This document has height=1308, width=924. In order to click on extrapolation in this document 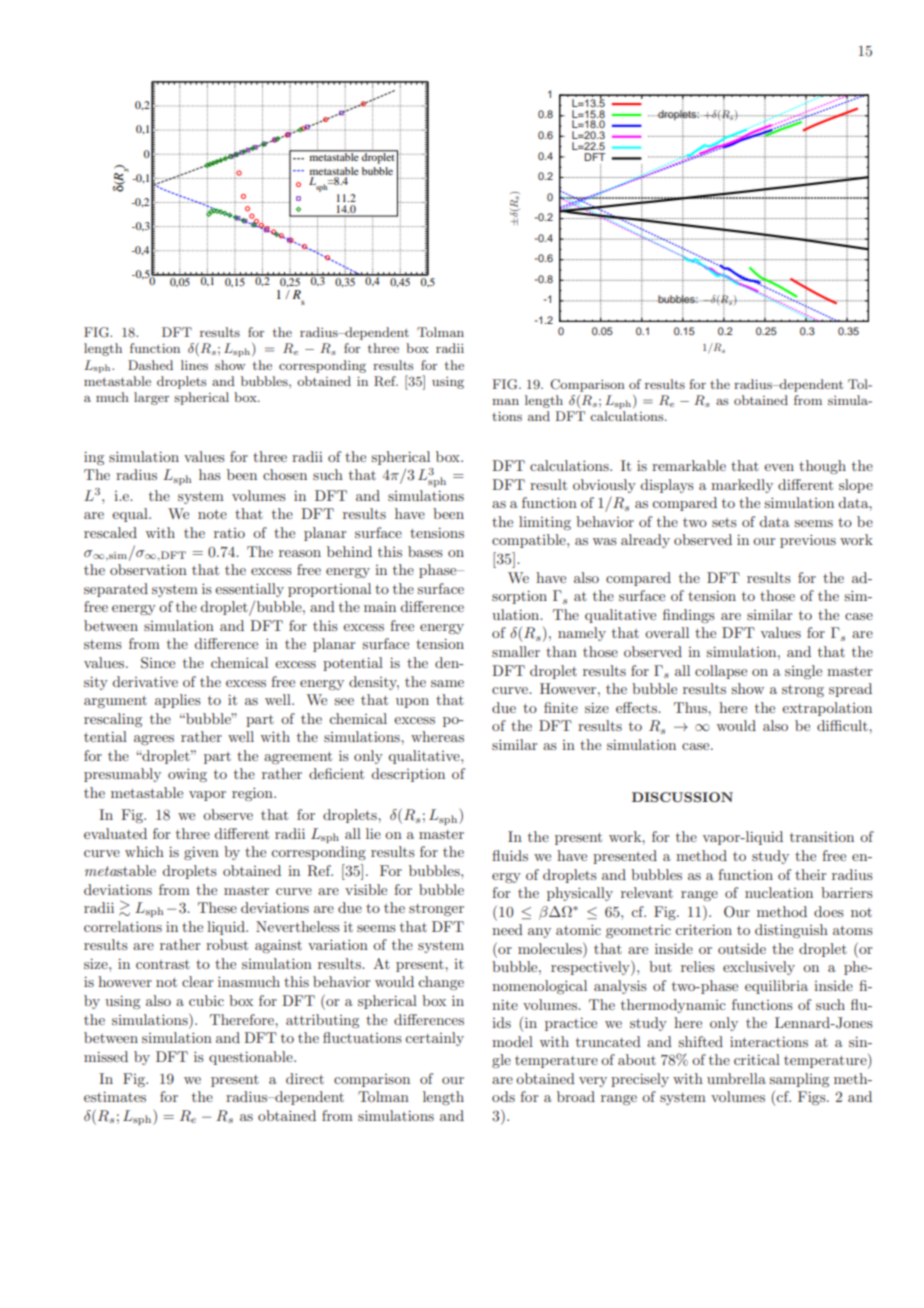, I will do `click(827, 709)`.
